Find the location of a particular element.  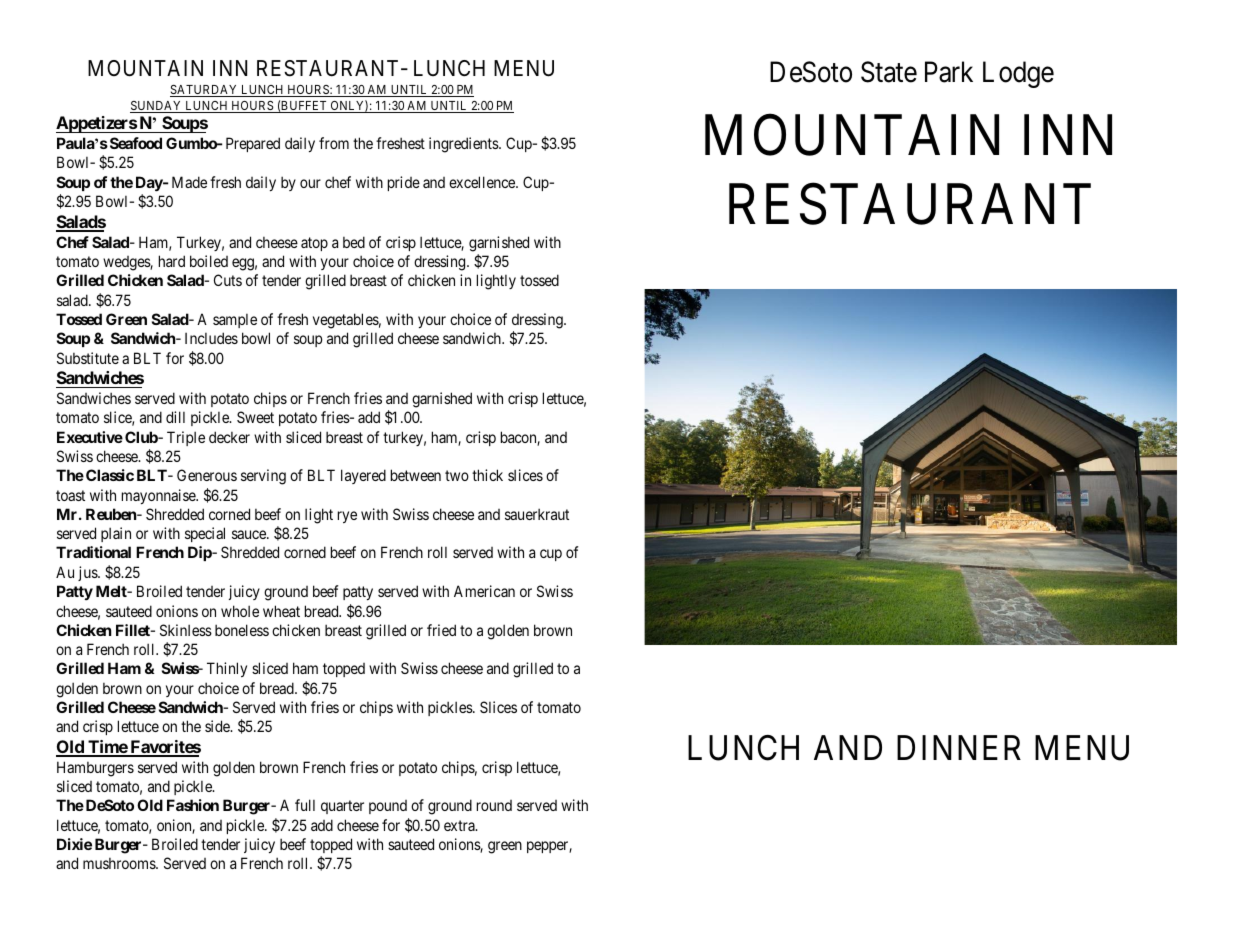

extra is located at coordinates (460, 825).
